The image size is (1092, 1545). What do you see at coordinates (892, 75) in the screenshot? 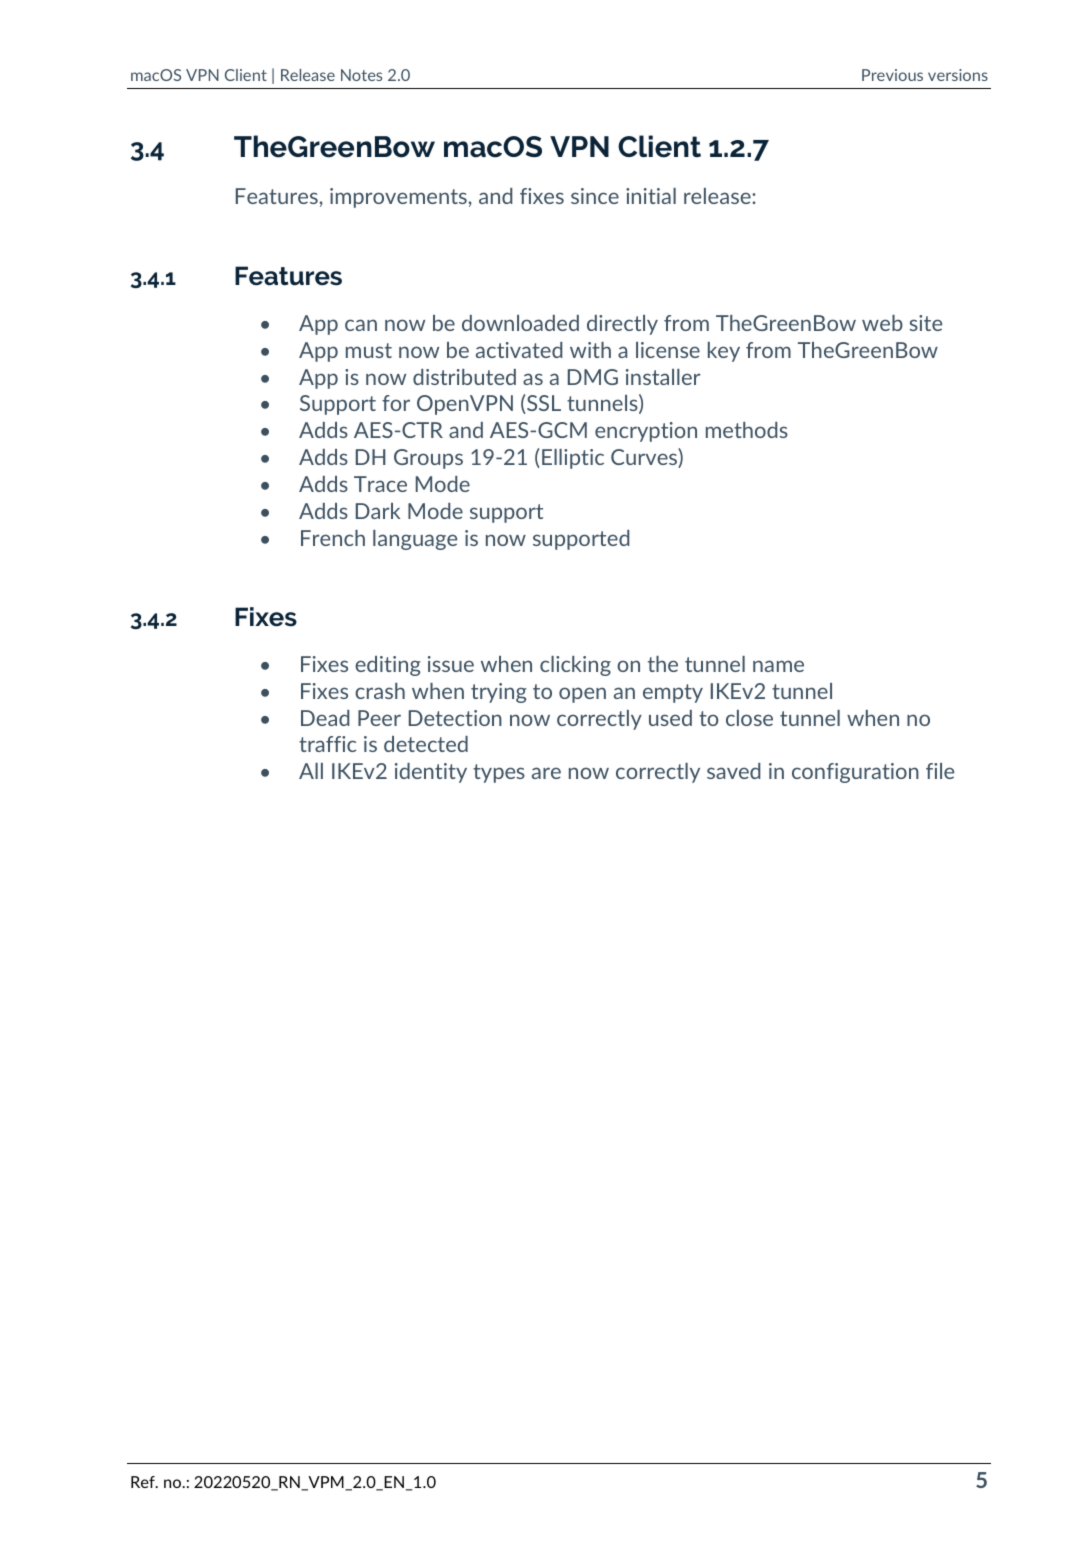
I see `Previous` at bounding box center [892, 75].
